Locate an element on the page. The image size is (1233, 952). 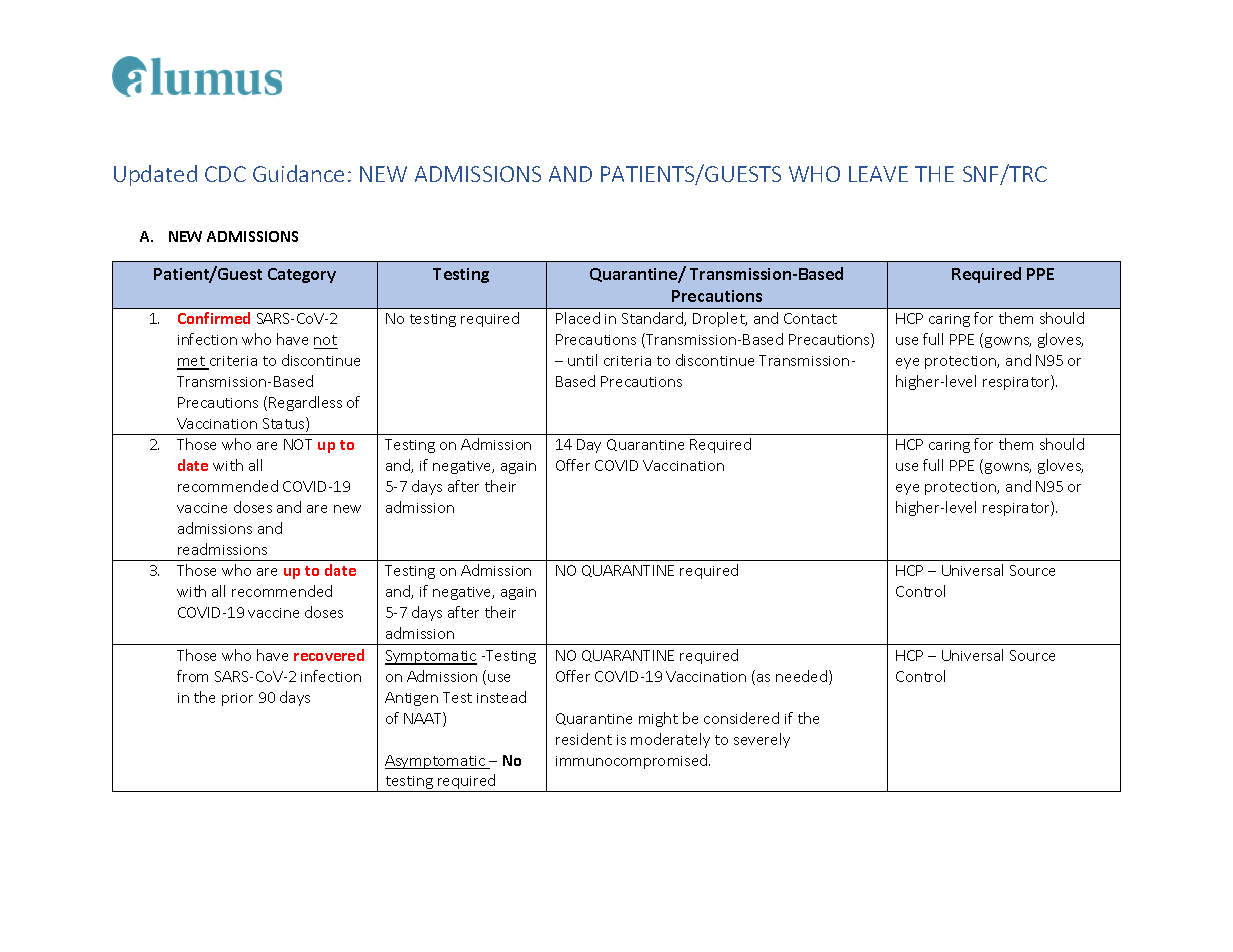
Guidance is located at coordinates (298, 173).
